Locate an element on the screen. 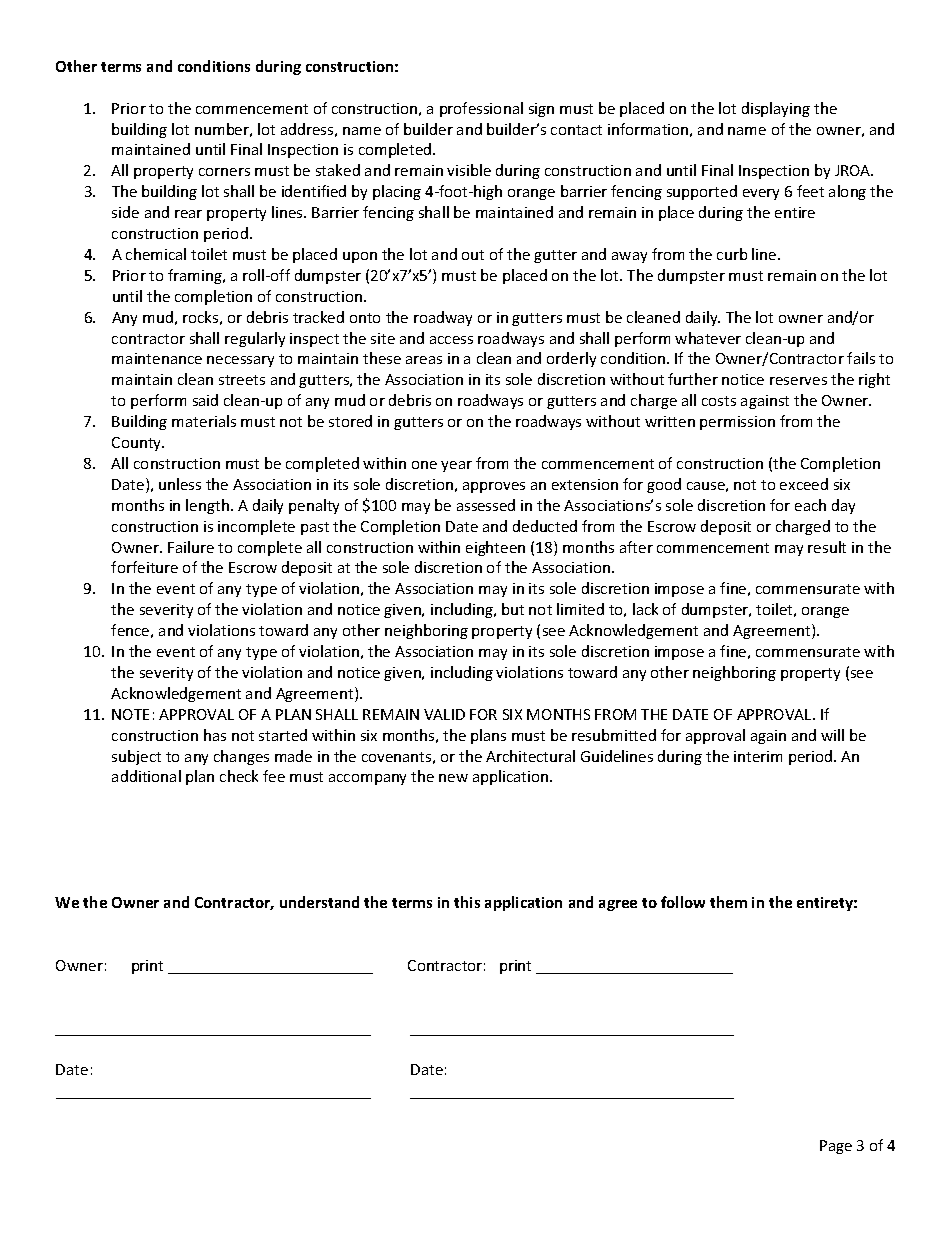  professional is located at coordinates (481, 109).
